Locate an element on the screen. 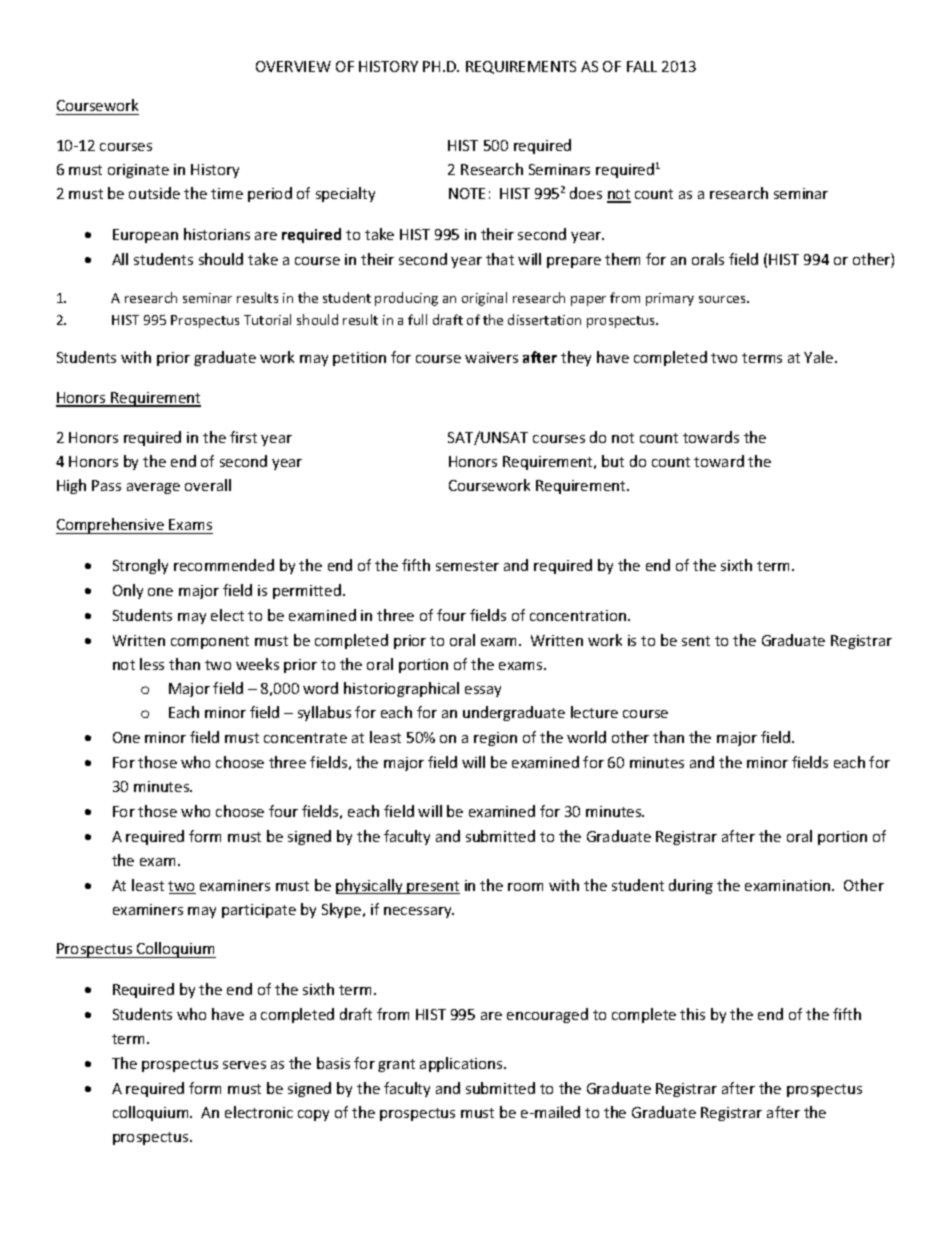 The width and height of the screenshot is (952, 1233). serves is located at coordinates (244, 1065).
